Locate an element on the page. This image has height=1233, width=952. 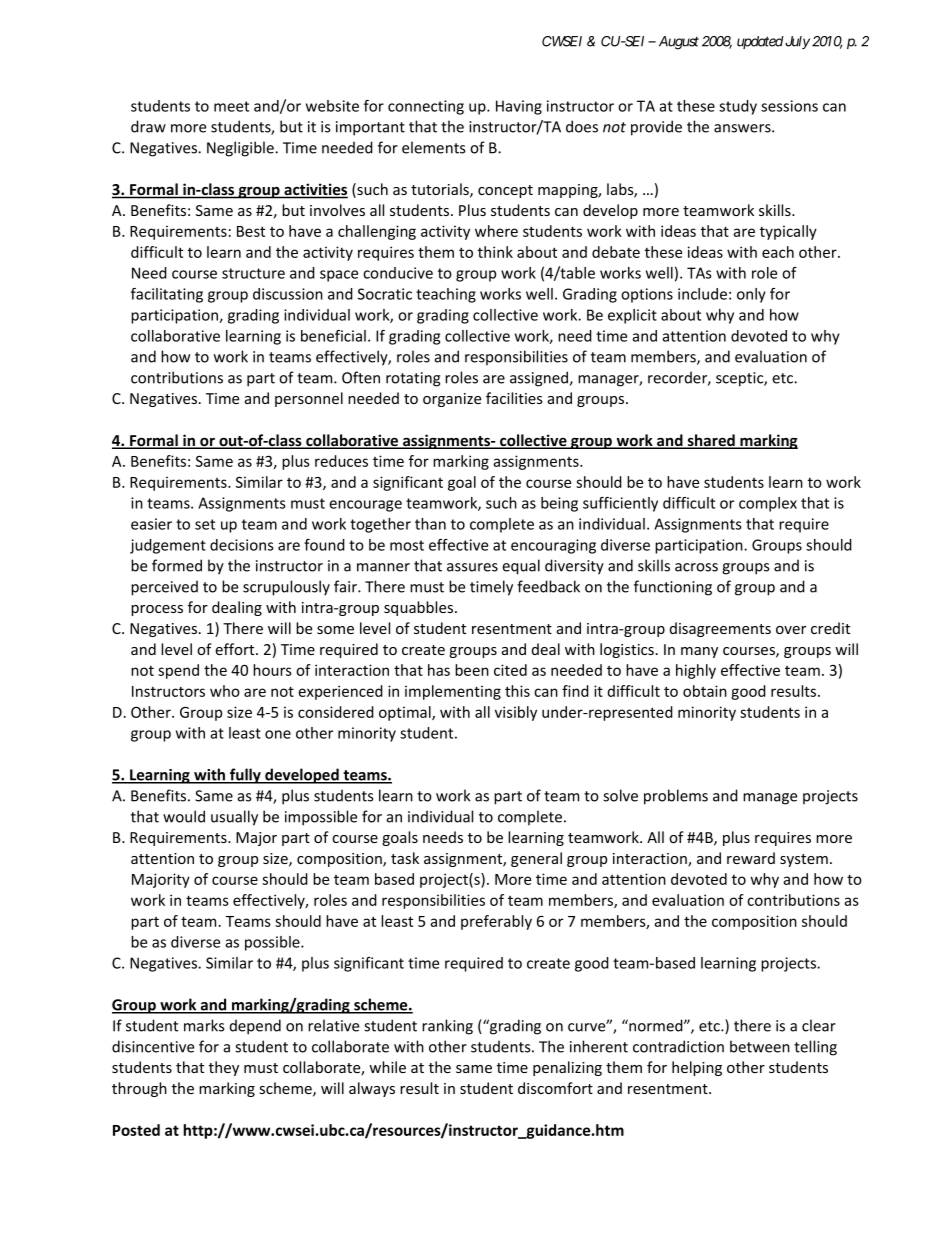
structure is located at coordinates (253, 273).
